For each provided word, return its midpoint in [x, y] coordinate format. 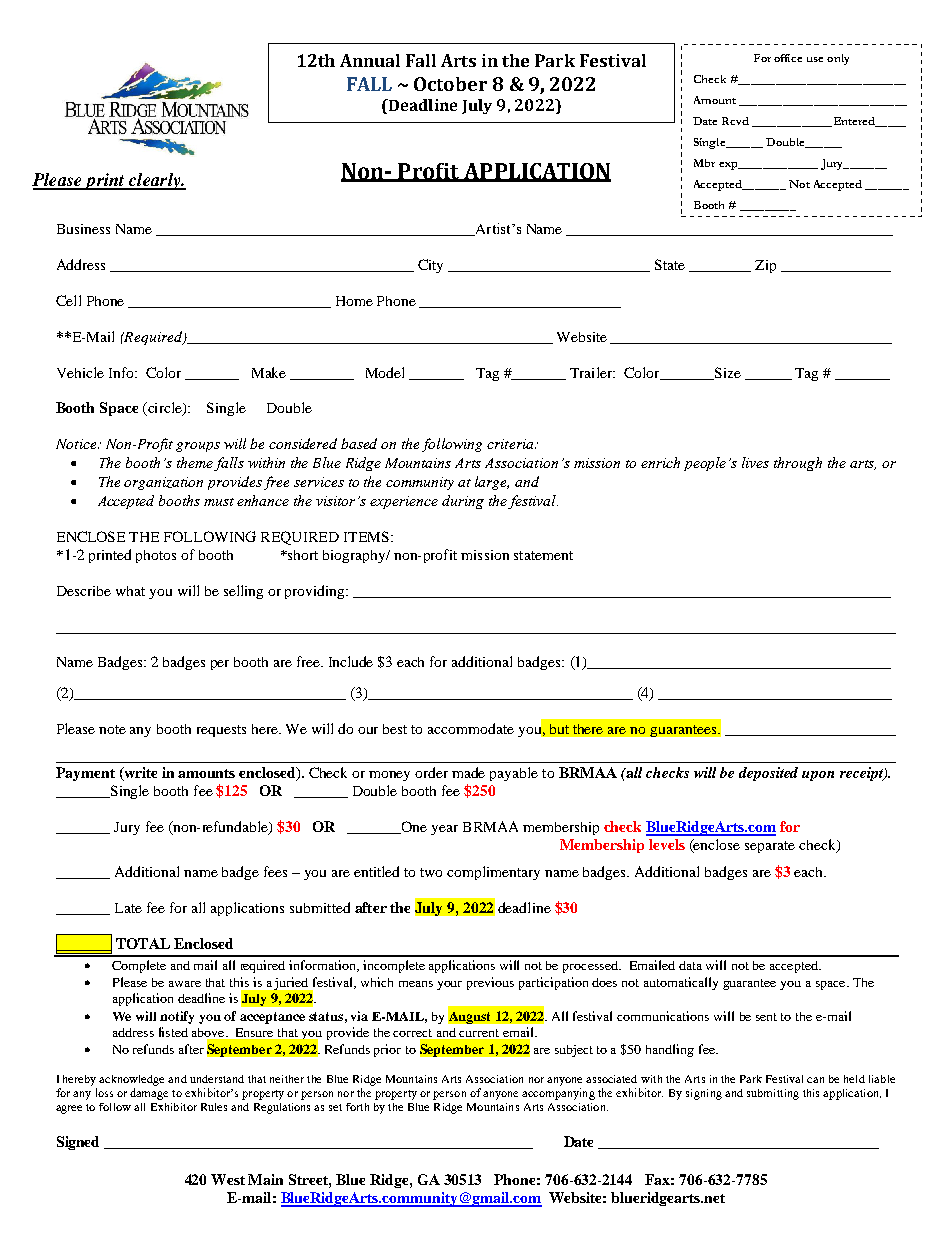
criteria [511, 444]
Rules [214, 1107]
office [788, 58]
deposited [768, 774]
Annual [370, 60]
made [468, 772]
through [798, 464]
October [450, 84]
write [139, 774]
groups [198, 447]
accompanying [558, 1094]
